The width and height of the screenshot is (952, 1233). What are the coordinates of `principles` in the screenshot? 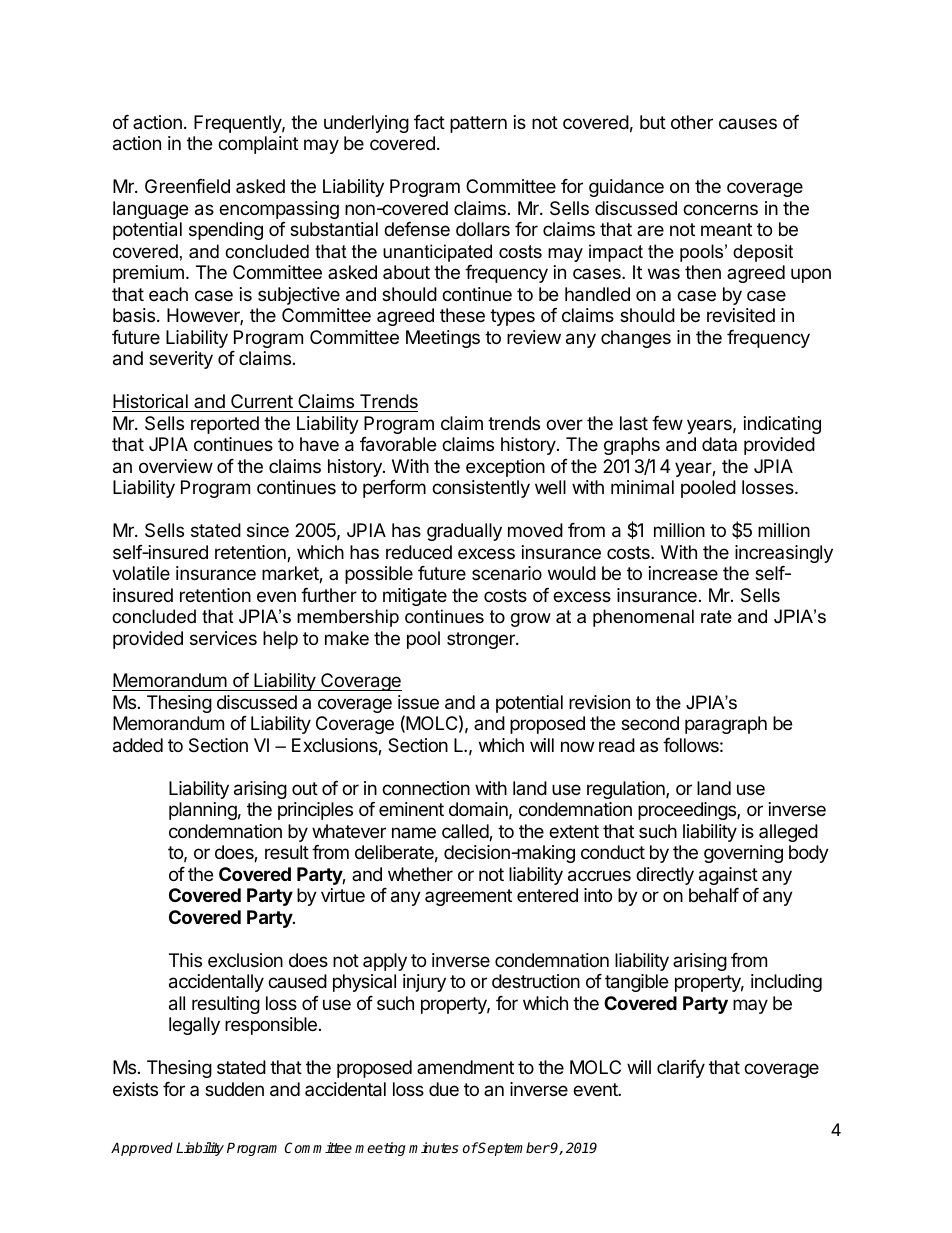 It's located at (315, 811).
